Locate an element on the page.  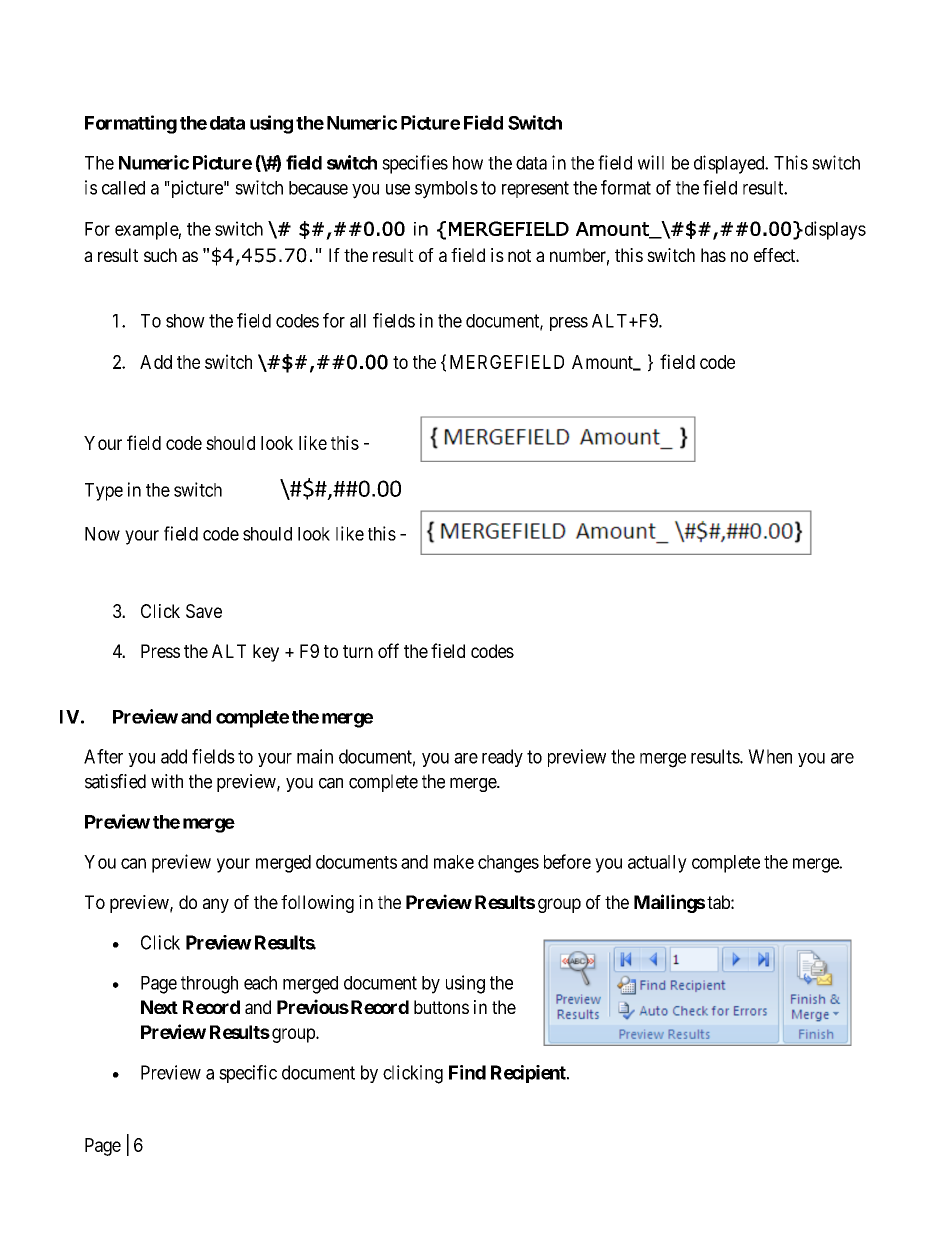
called is located at coordinates (123, 188).
